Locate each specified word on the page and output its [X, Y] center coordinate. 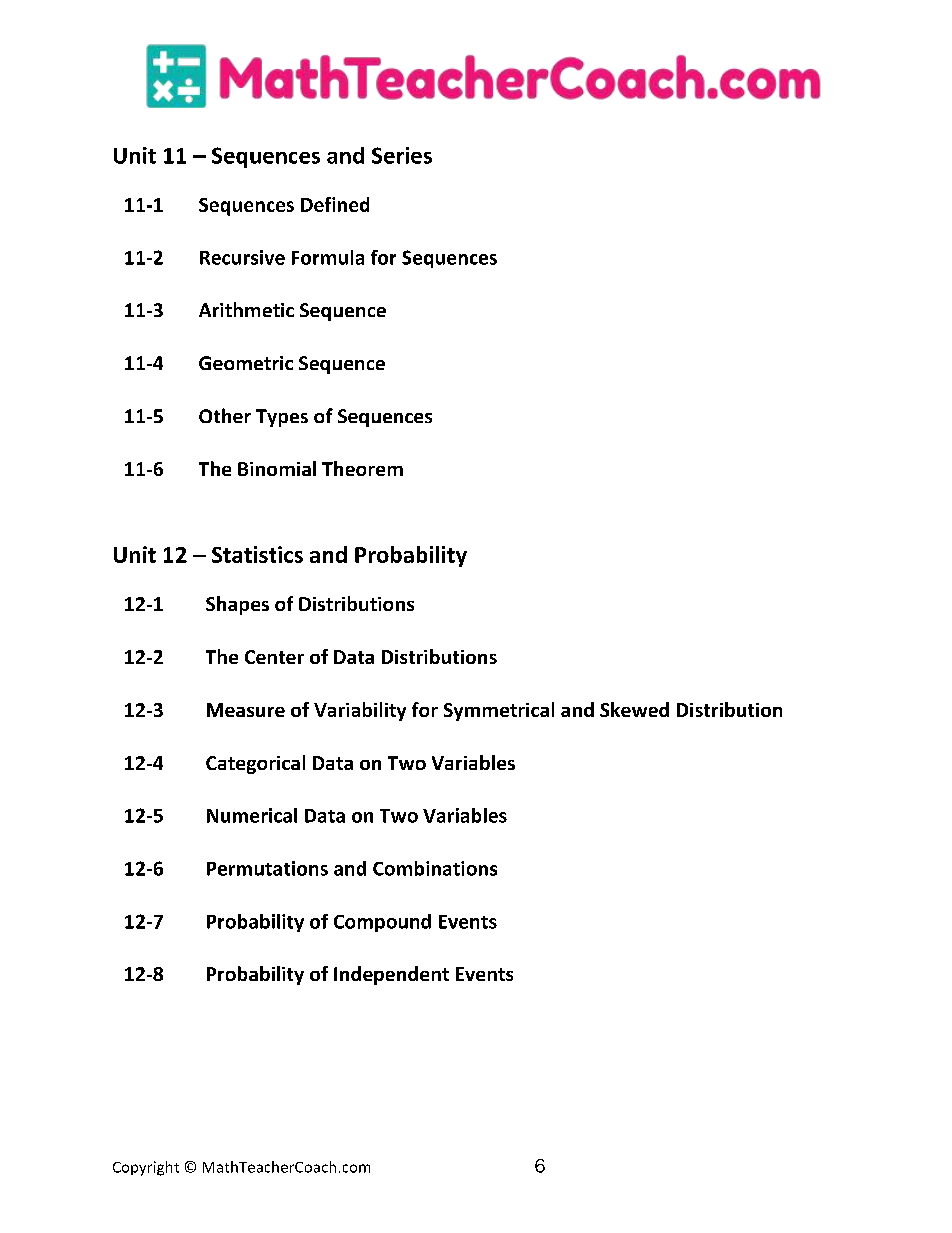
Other [225, 415]
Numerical [252, 815]
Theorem [362, 468]
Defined [335, 204]
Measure [246, 710]
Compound [382, 923]
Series [402, 155]
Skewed [634, 709]
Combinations [435, 868]
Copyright [146, 1168]
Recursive [242, 257]
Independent [391, 975]
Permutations [267, 868]
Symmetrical [499, 711]
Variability [360, 711]
